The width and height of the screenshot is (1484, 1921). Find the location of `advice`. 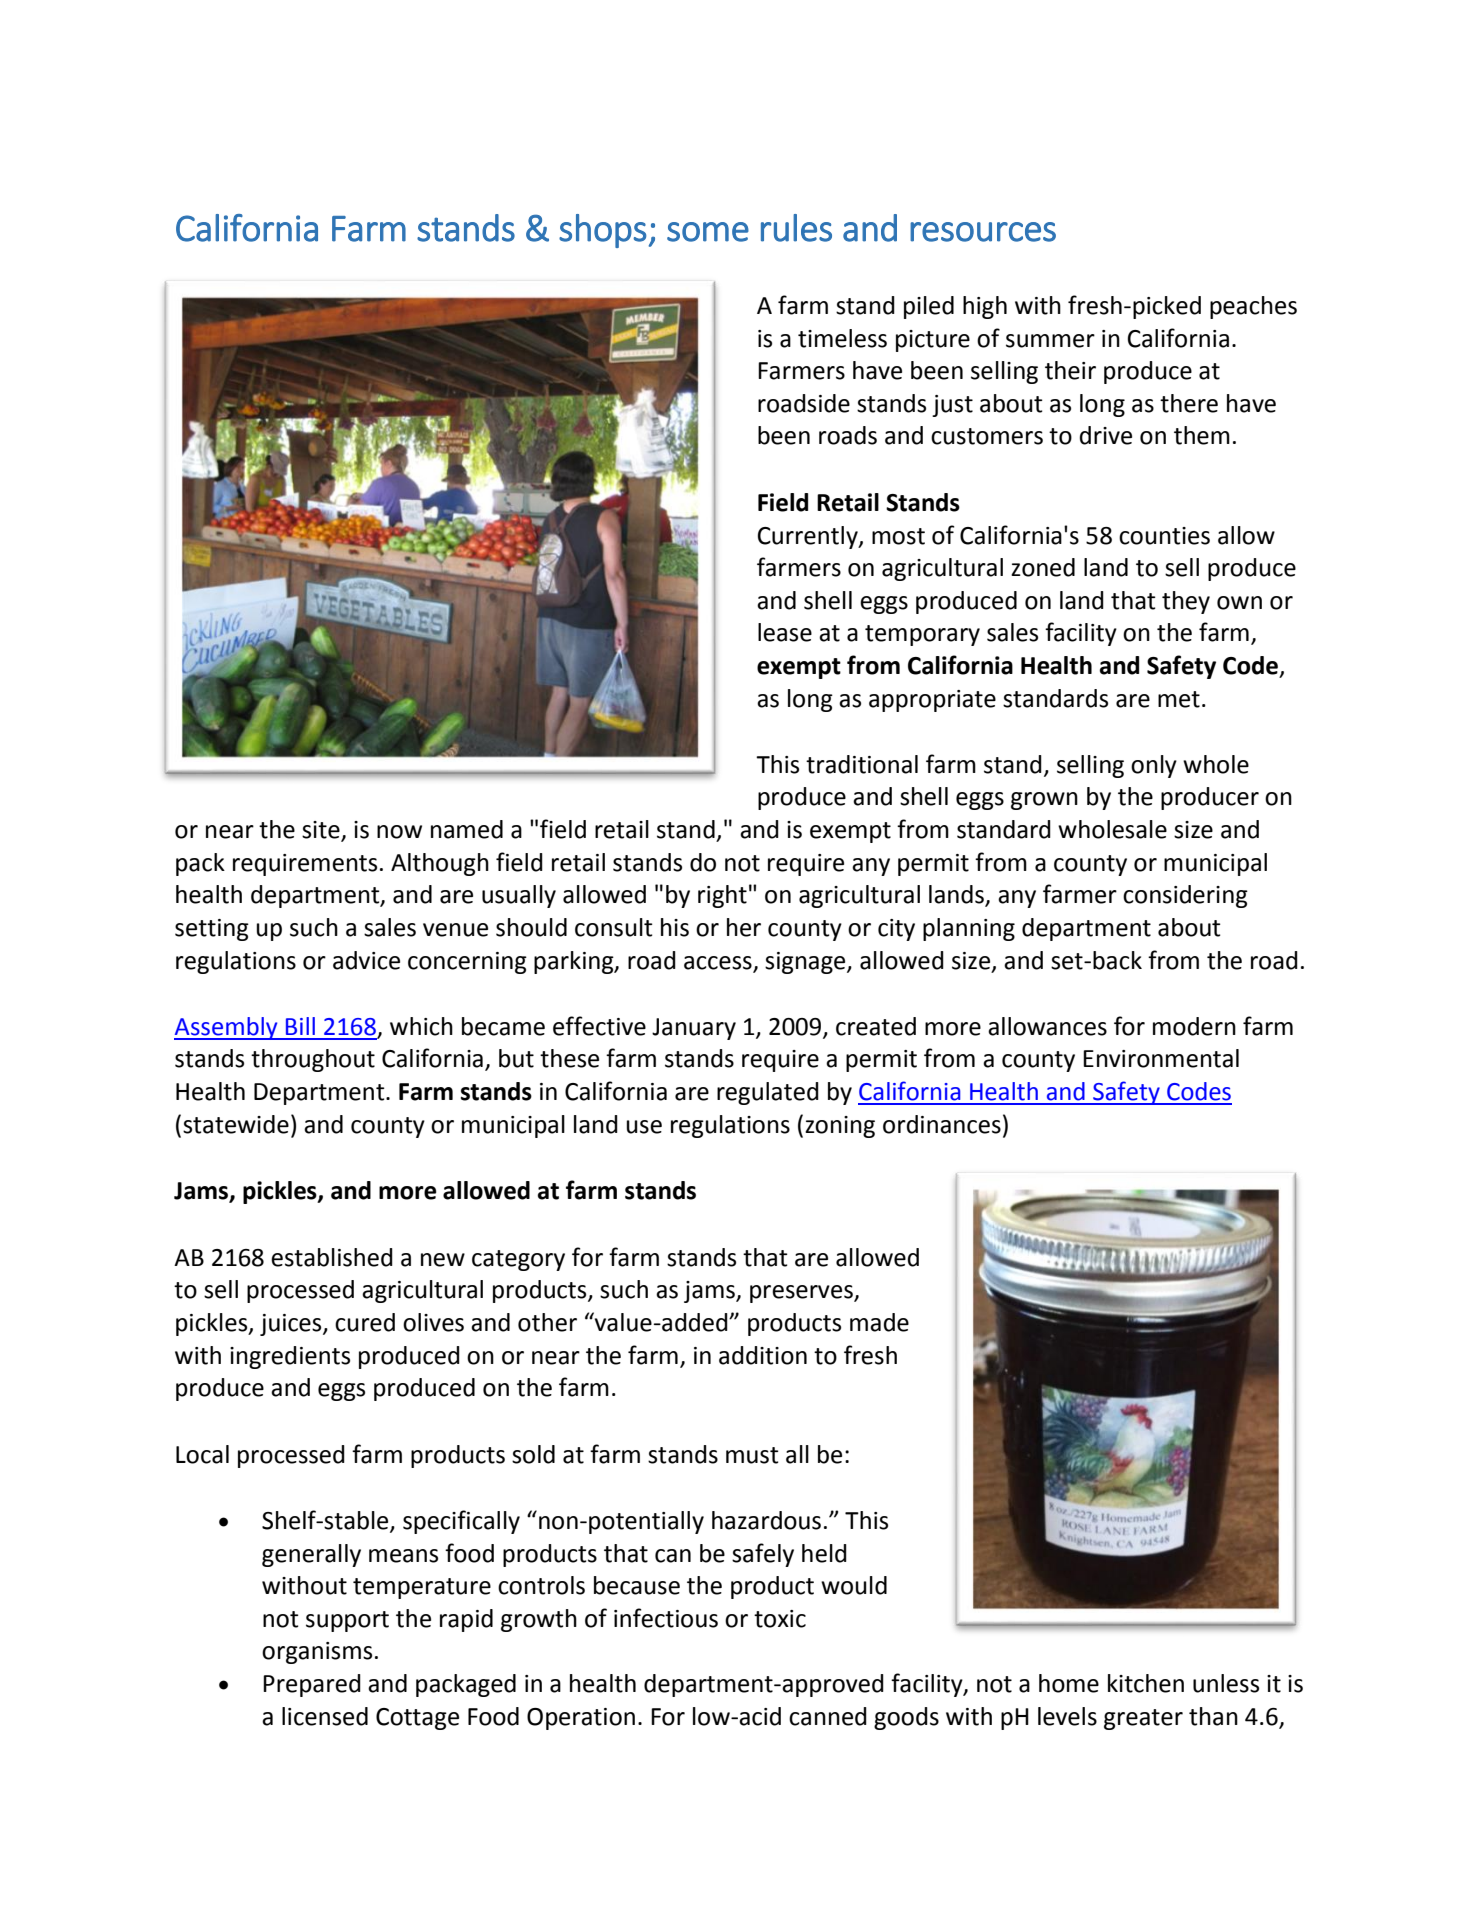

advice is located at coordinates (366, 960).
